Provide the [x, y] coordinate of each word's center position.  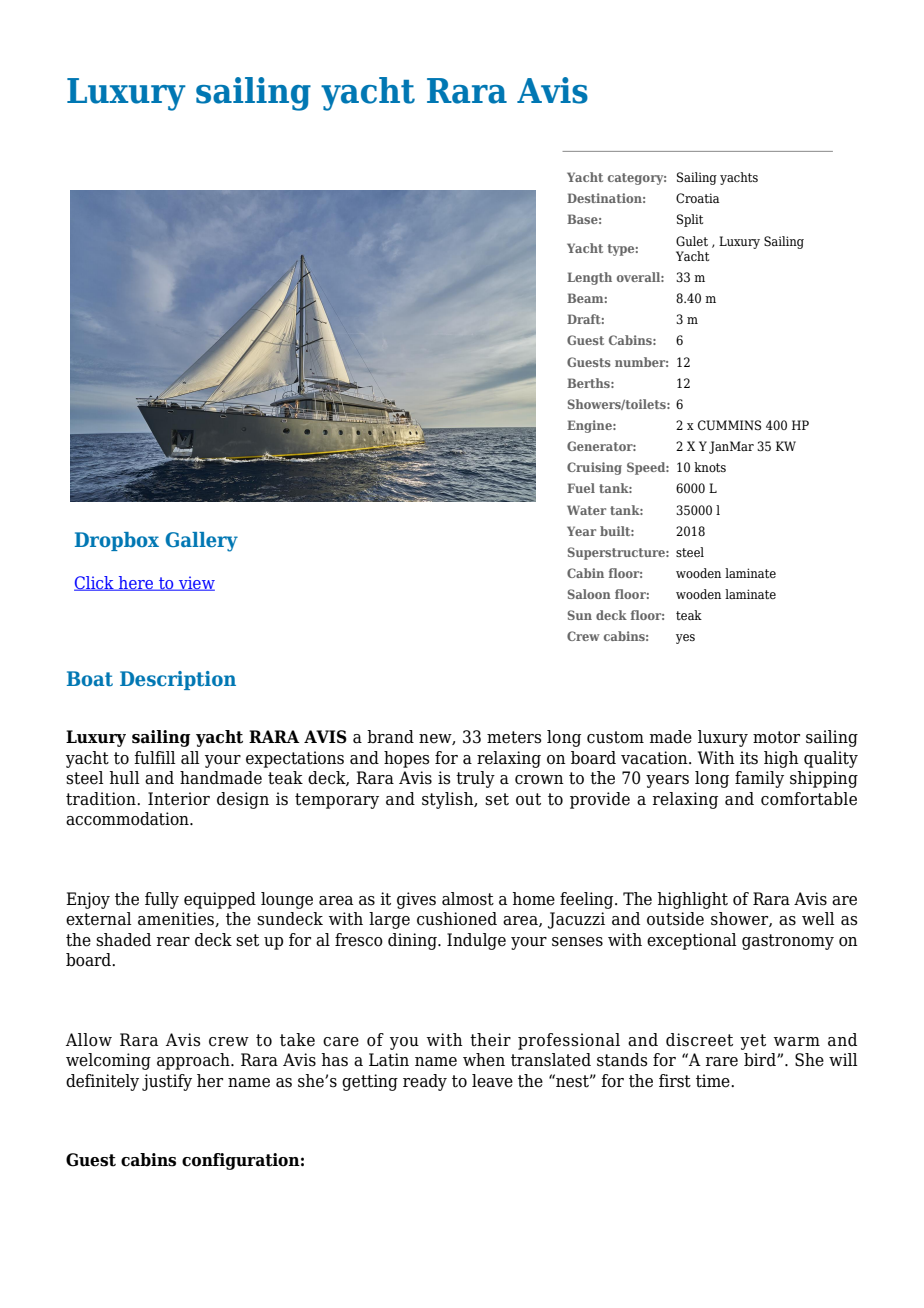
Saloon [589, 594]
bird [761, 1060]
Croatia [698, 198]
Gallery [201, 542]
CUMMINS [729, 425]
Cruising [594, 468]
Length [589, 278]
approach [194, 1061]
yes [685, 639]
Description [178, 680]
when [484, 1060]
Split [690, 220]
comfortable [809, 799]
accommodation [128, 819]
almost [468, 899]
